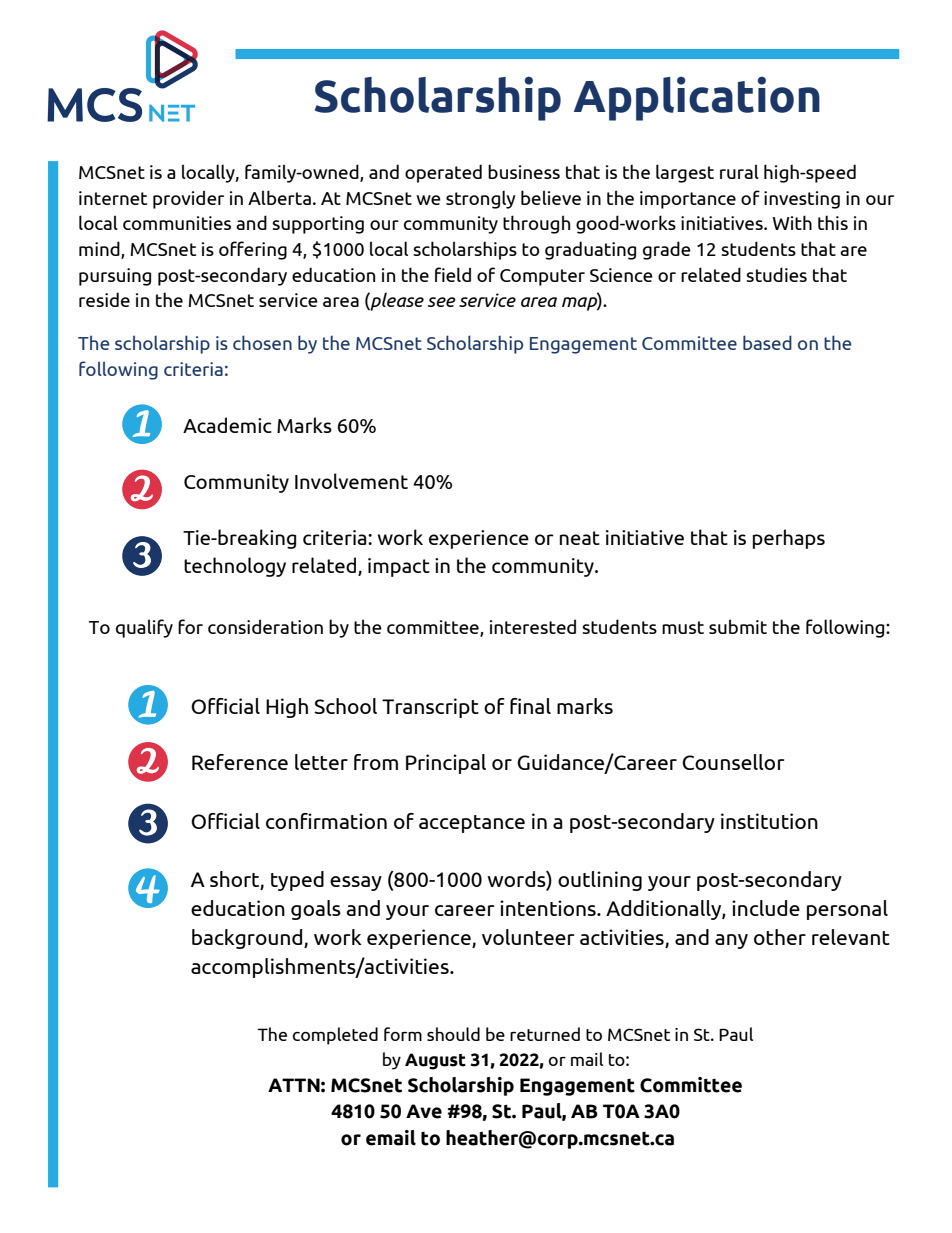  Describe the element at coordinates (739, 171) in the screenshot. I see `rural` at that location.
